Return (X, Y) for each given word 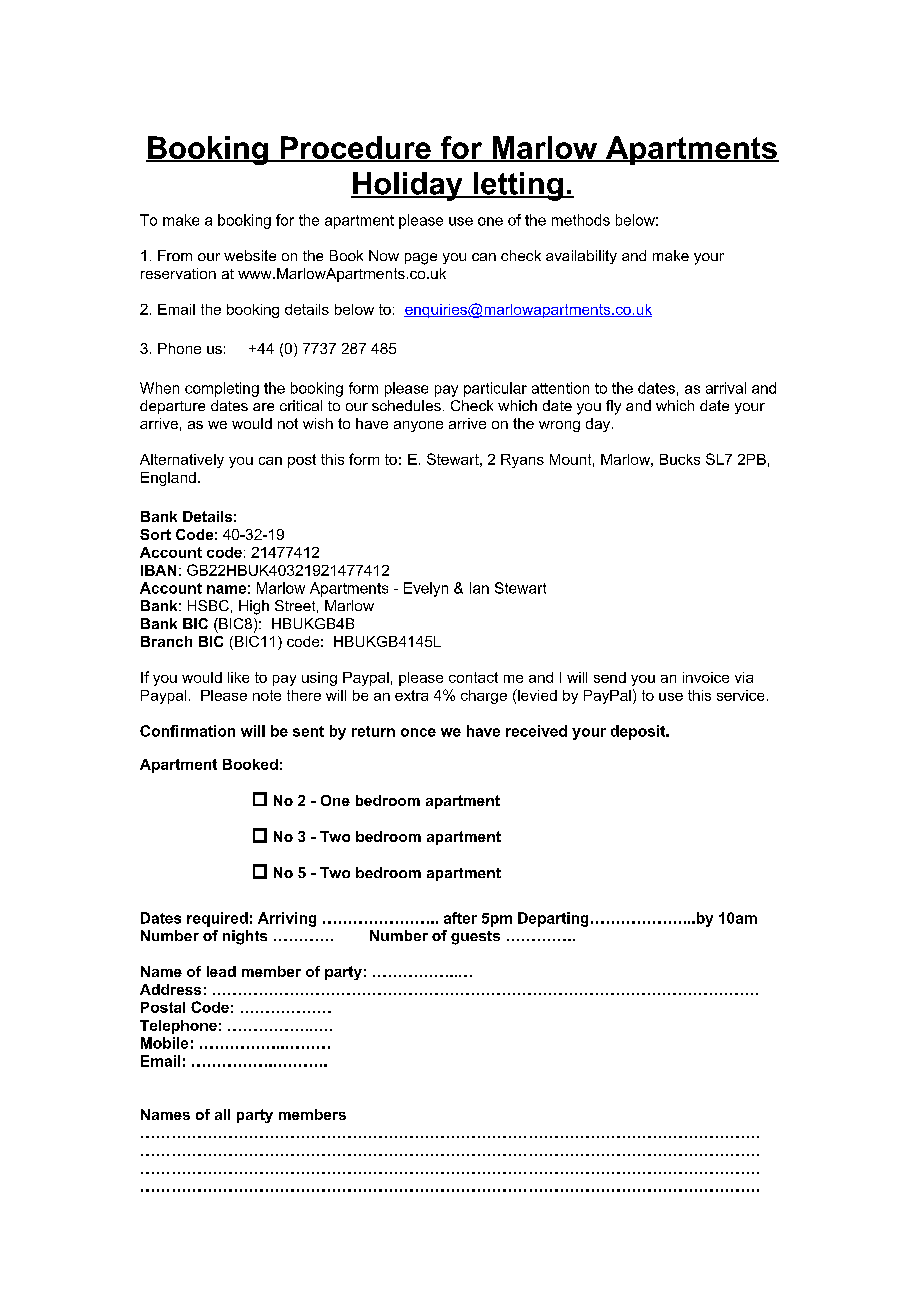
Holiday (408, 186)
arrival (726, 388)
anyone (418, 426)
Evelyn (426, 589)
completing (222, 389)
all (222, 1114)
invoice (706, 677)
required (217, 919)
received (536, 731)
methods (581, 220)
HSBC (208, 605)
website (250, 255)
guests (475, 938)
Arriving (287, 919)
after (460, 918)
